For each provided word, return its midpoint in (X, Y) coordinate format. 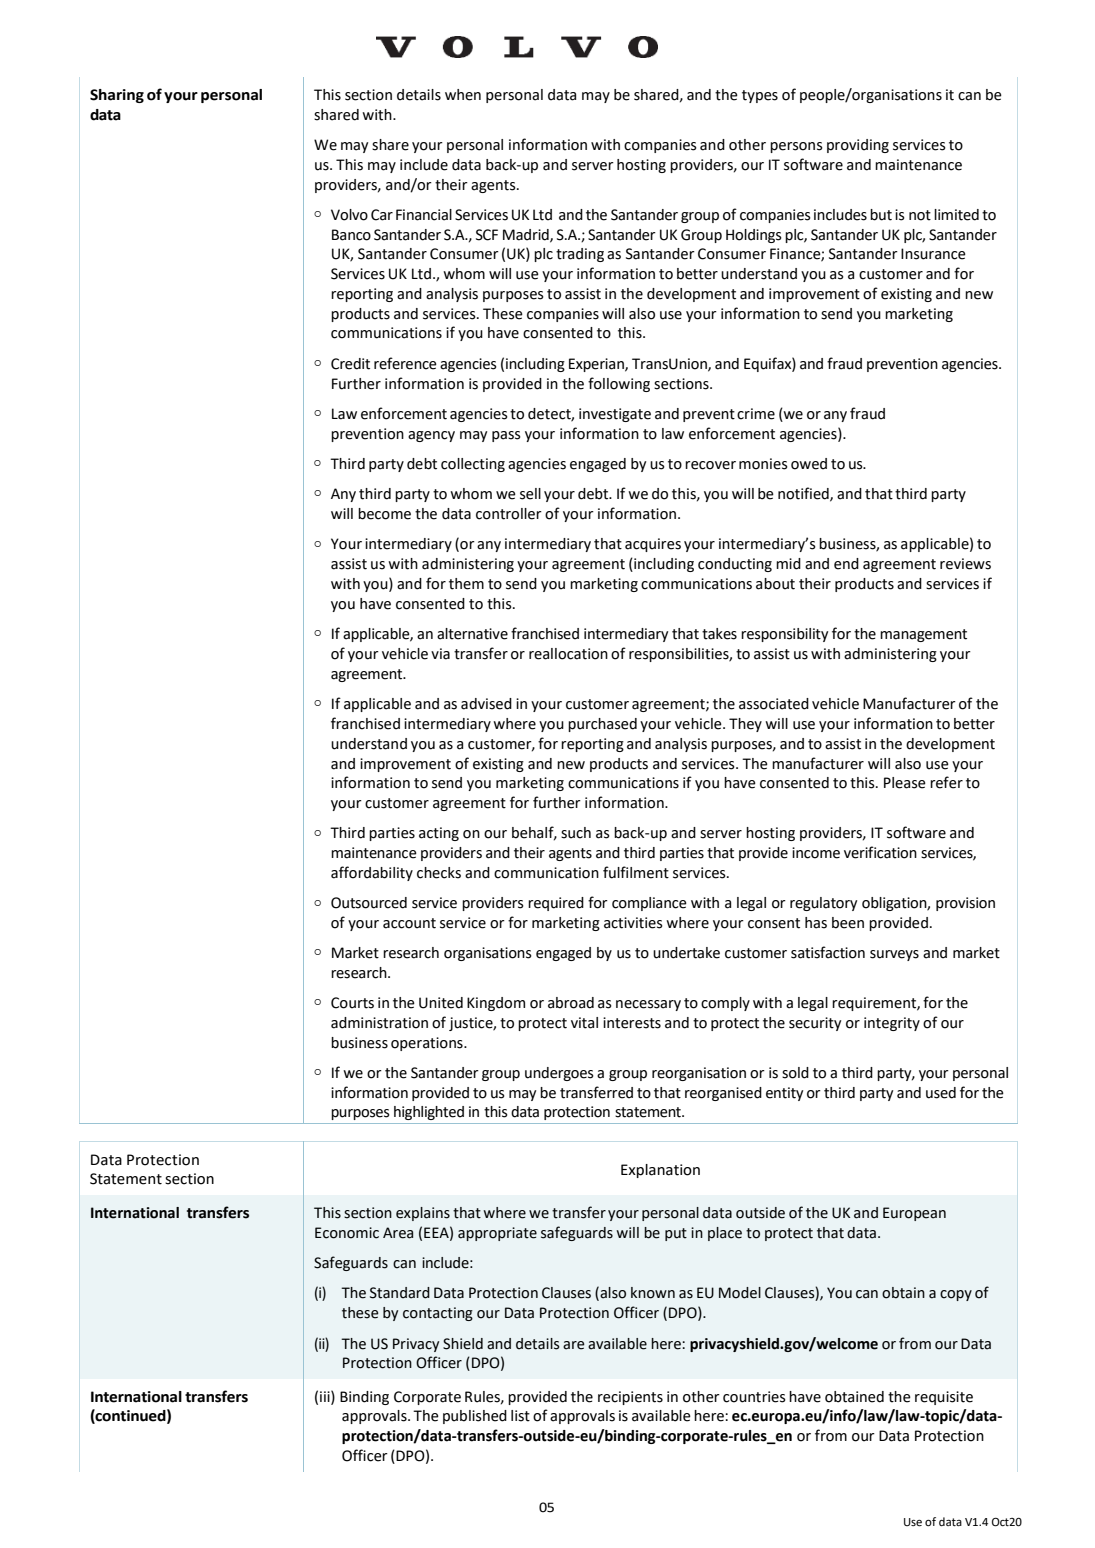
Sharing (117, 96)
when (463, 95)
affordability (372, 873)
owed (809, 464)
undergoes (559, 1074)
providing (858, 146)
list (520, 1416)
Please (905, 783)
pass (506, 436)
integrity (892, 1024)
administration (379, 1023)
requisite (944, 1398)
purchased (602, 725)
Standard (400, 1293)
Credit (350, 364)
